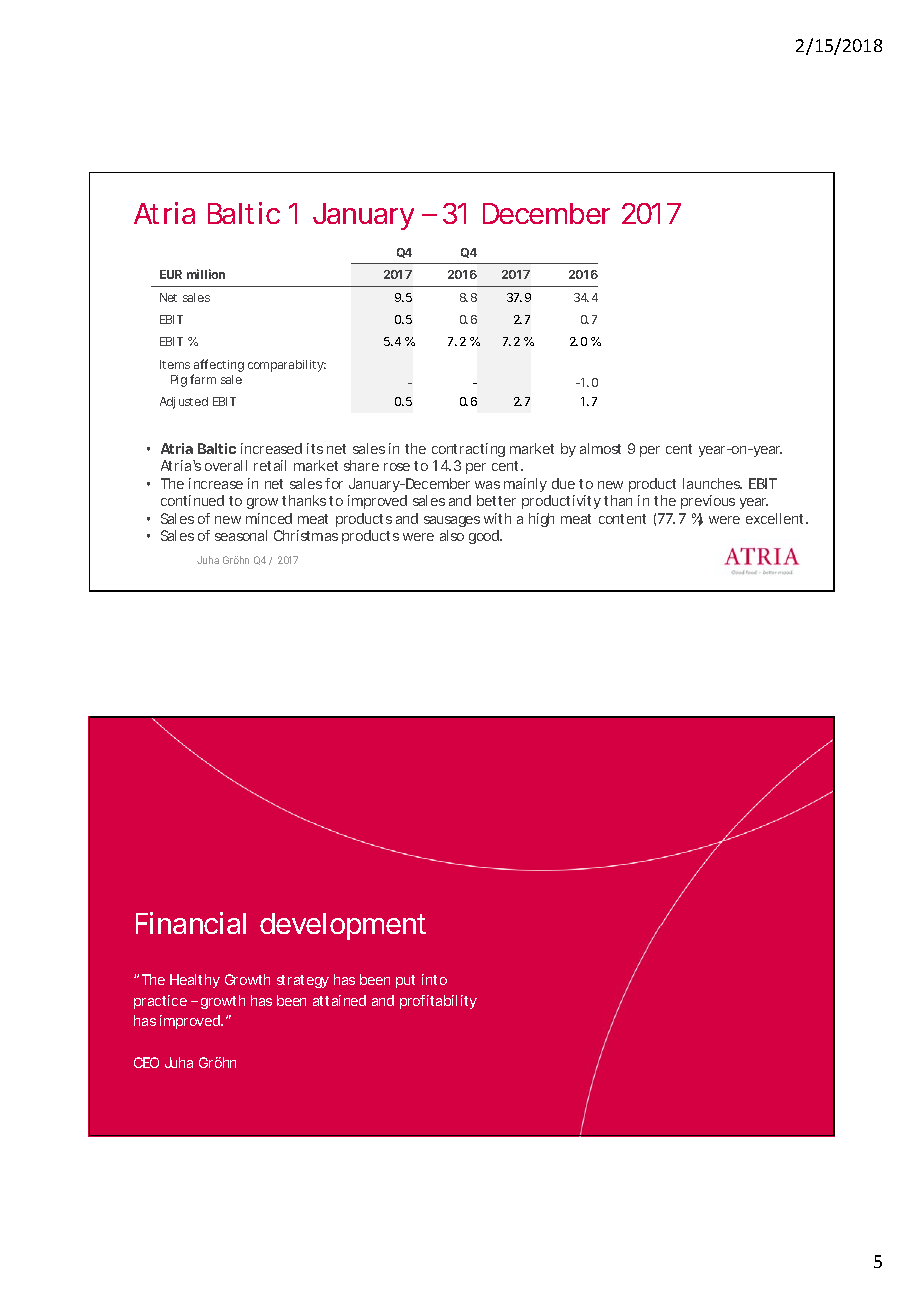 The height and width of the screenshot is (1308, 924). Describe the element at coordinates (777, 518) in the screenshot. I see `excellent` at that location.
